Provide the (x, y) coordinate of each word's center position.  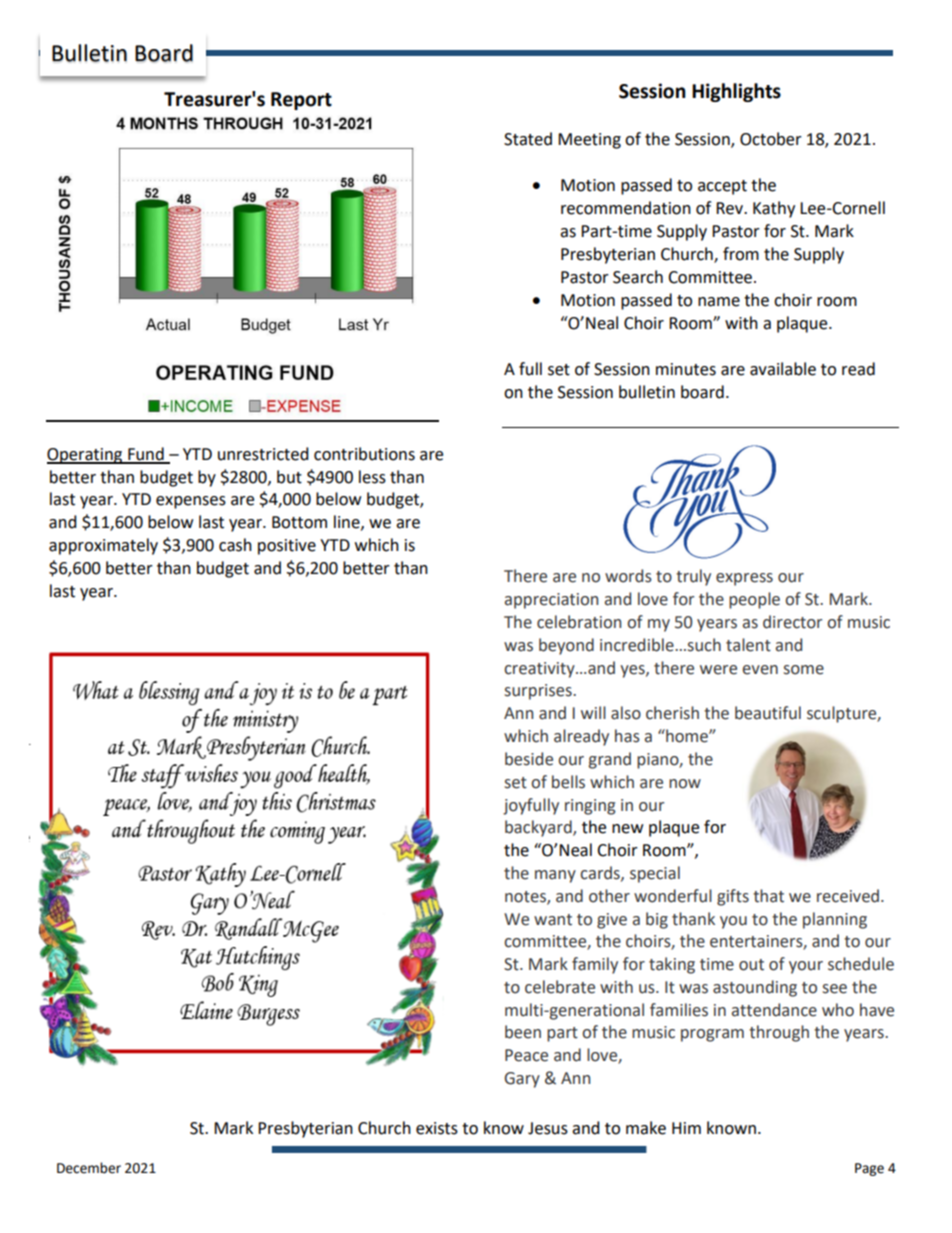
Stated (528, 139)
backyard (539, 828)
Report (301, 101)
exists (437, 1128)
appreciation (551, 601)
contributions (364, 454)
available (783, 369)
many (555, 876)
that (768, 896)
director (792, 622)
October (771, 139)
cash (235, 545)
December (89, 1168)
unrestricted (263, 454)
